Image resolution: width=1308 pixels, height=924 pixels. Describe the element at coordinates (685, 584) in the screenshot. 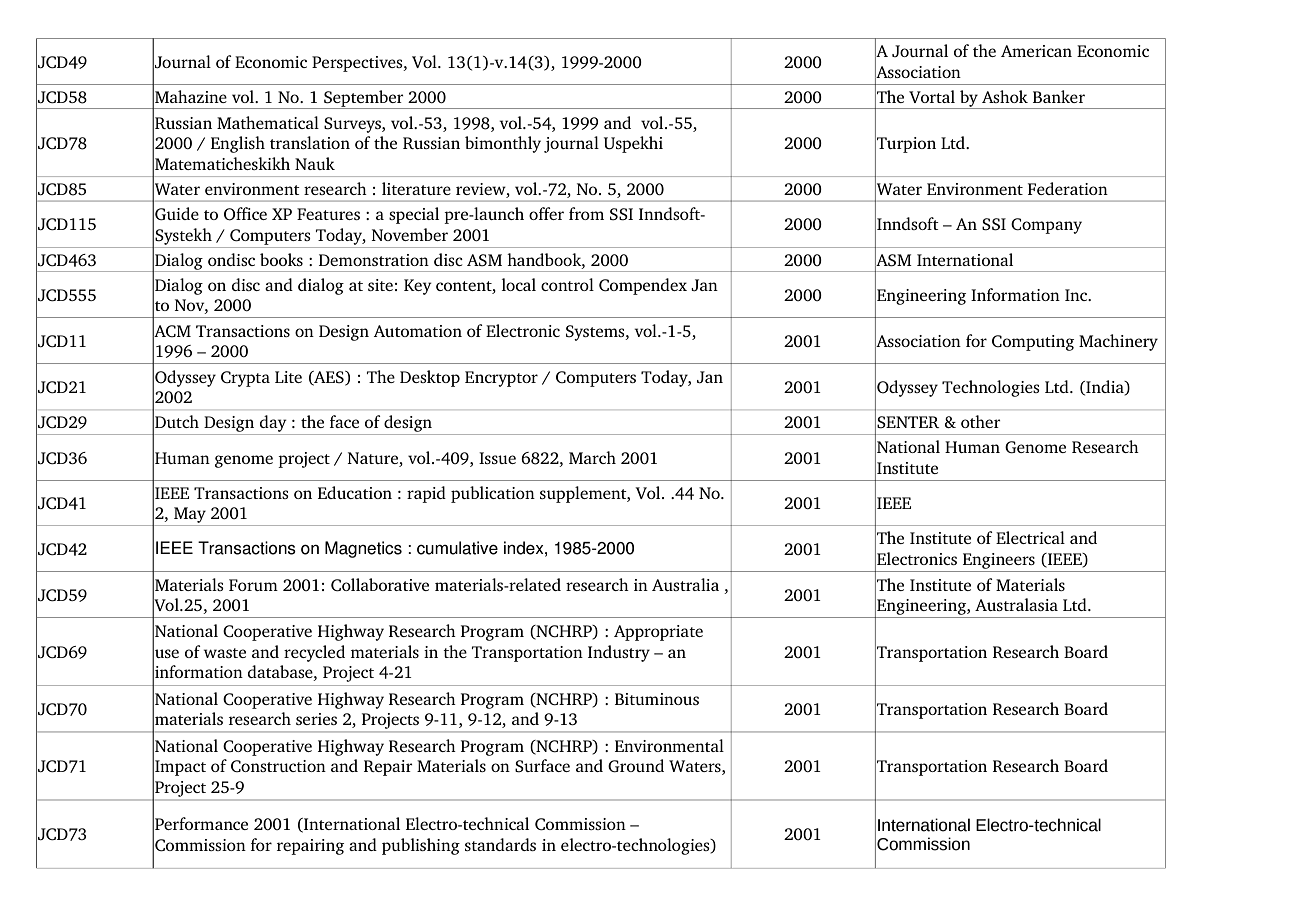

I see `Australia` at that location.
